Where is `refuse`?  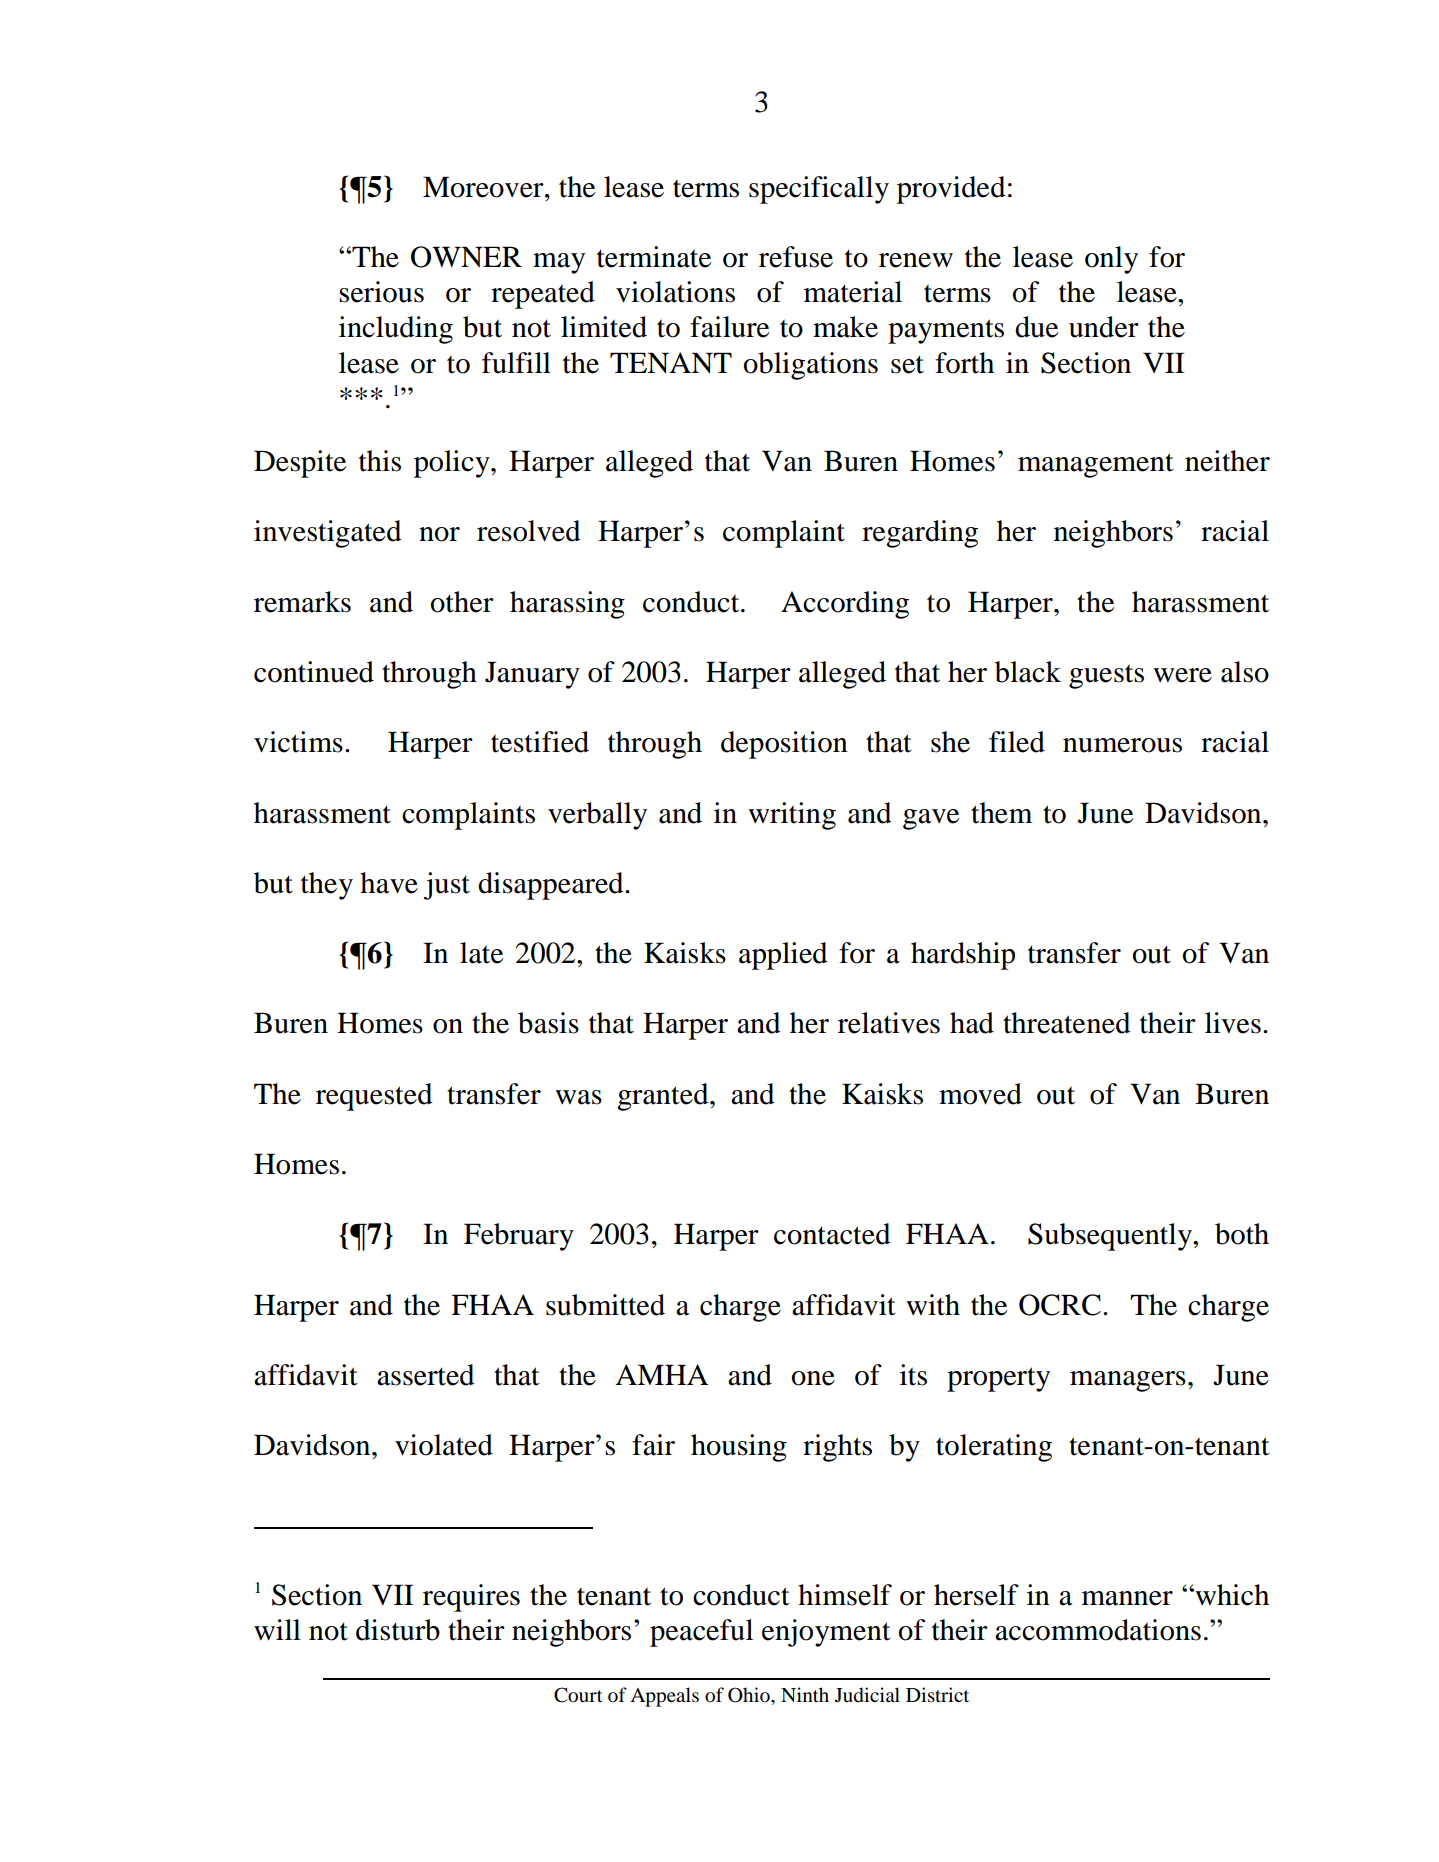 refuse is located at coordinates (796, 257).
